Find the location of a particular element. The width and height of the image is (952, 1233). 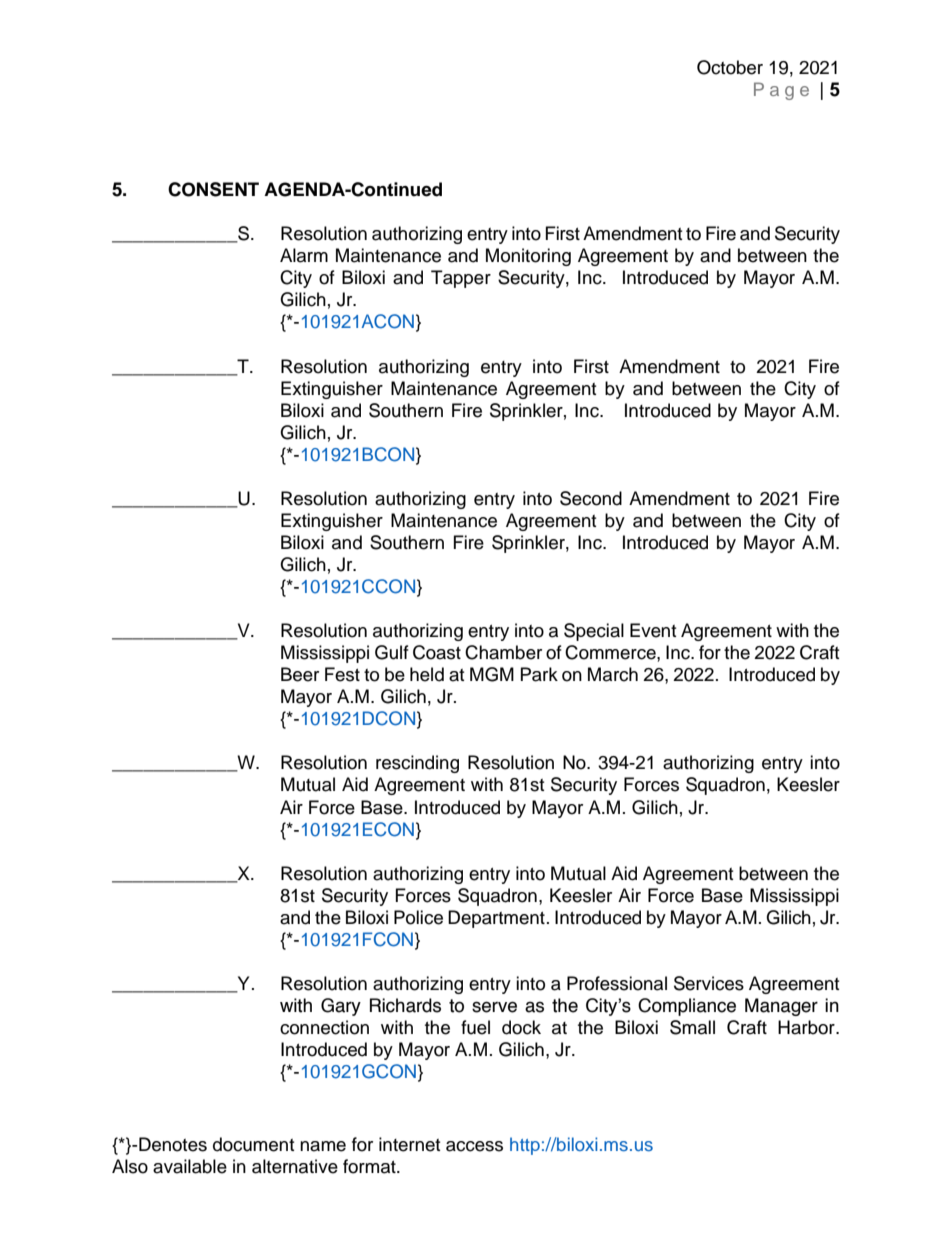

Monitoring is located at coordinates (528, 257).
